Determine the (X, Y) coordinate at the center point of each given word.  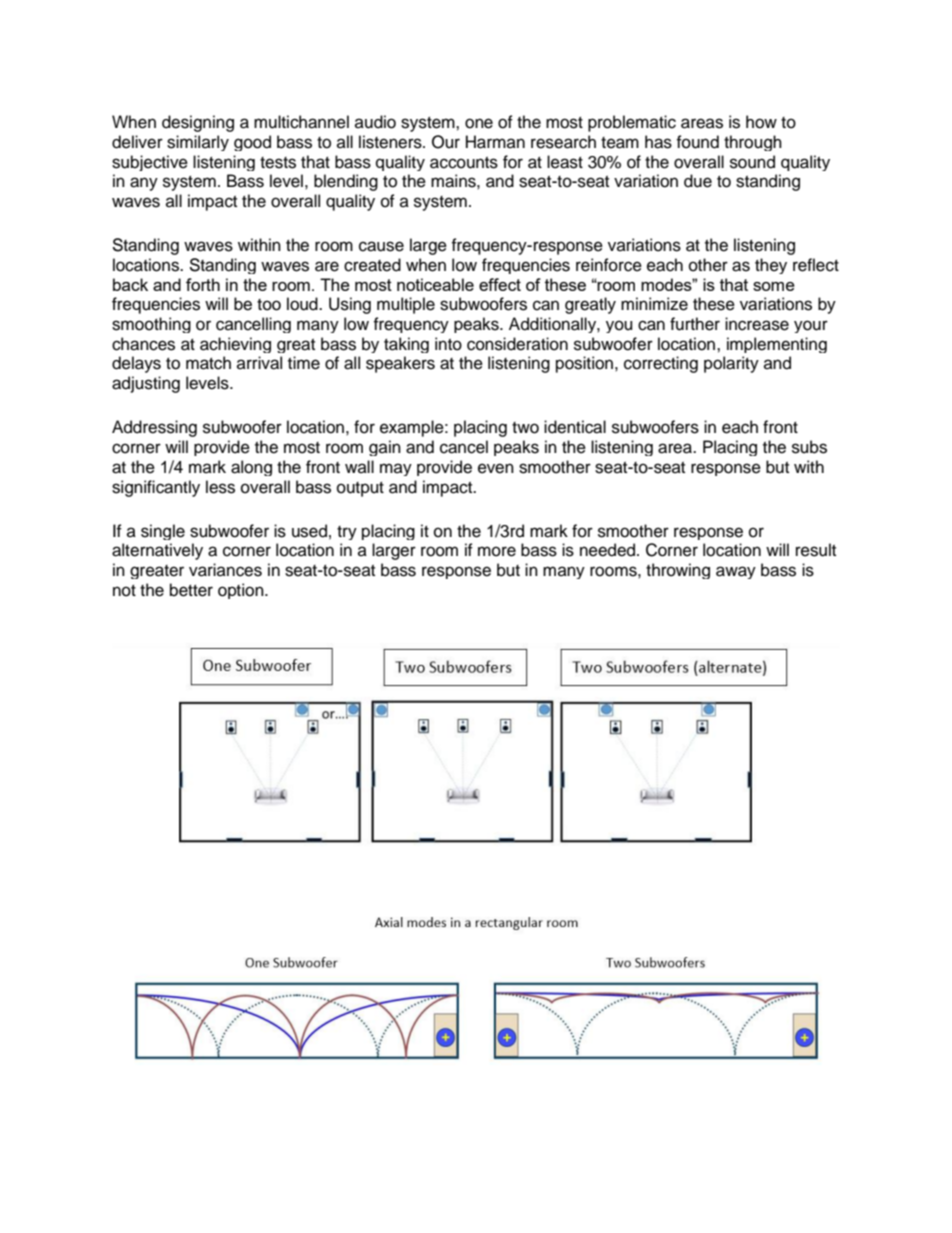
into (448, 344)
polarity (731, 364)
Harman (495, 142)
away (736, 572)
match (208, 363)
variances (225, 570)
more (497, 551)
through (753, 143)
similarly (198, 143)
